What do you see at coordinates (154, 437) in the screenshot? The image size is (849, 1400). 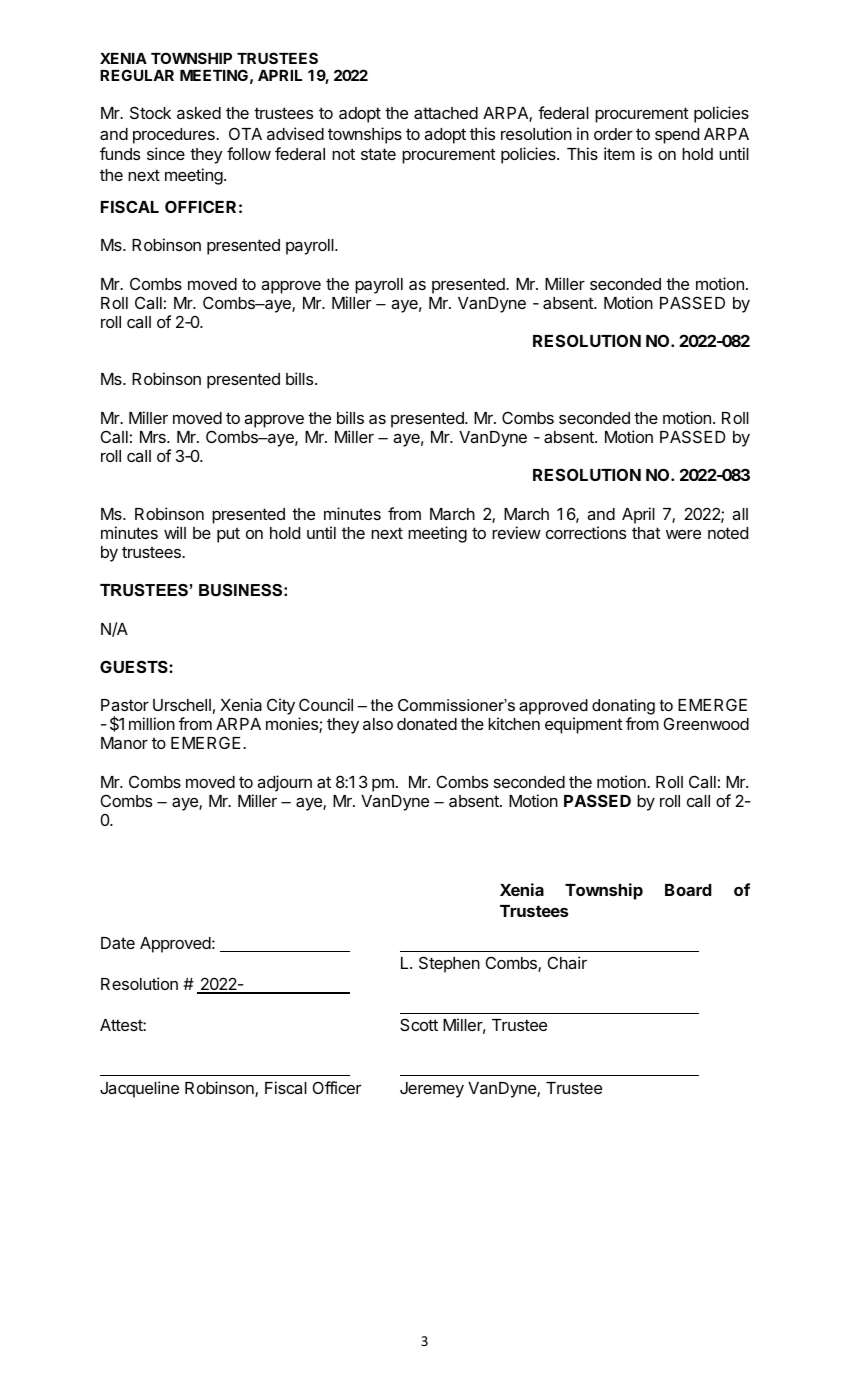 I see `Mrs` at bounding box center [154, 437].
